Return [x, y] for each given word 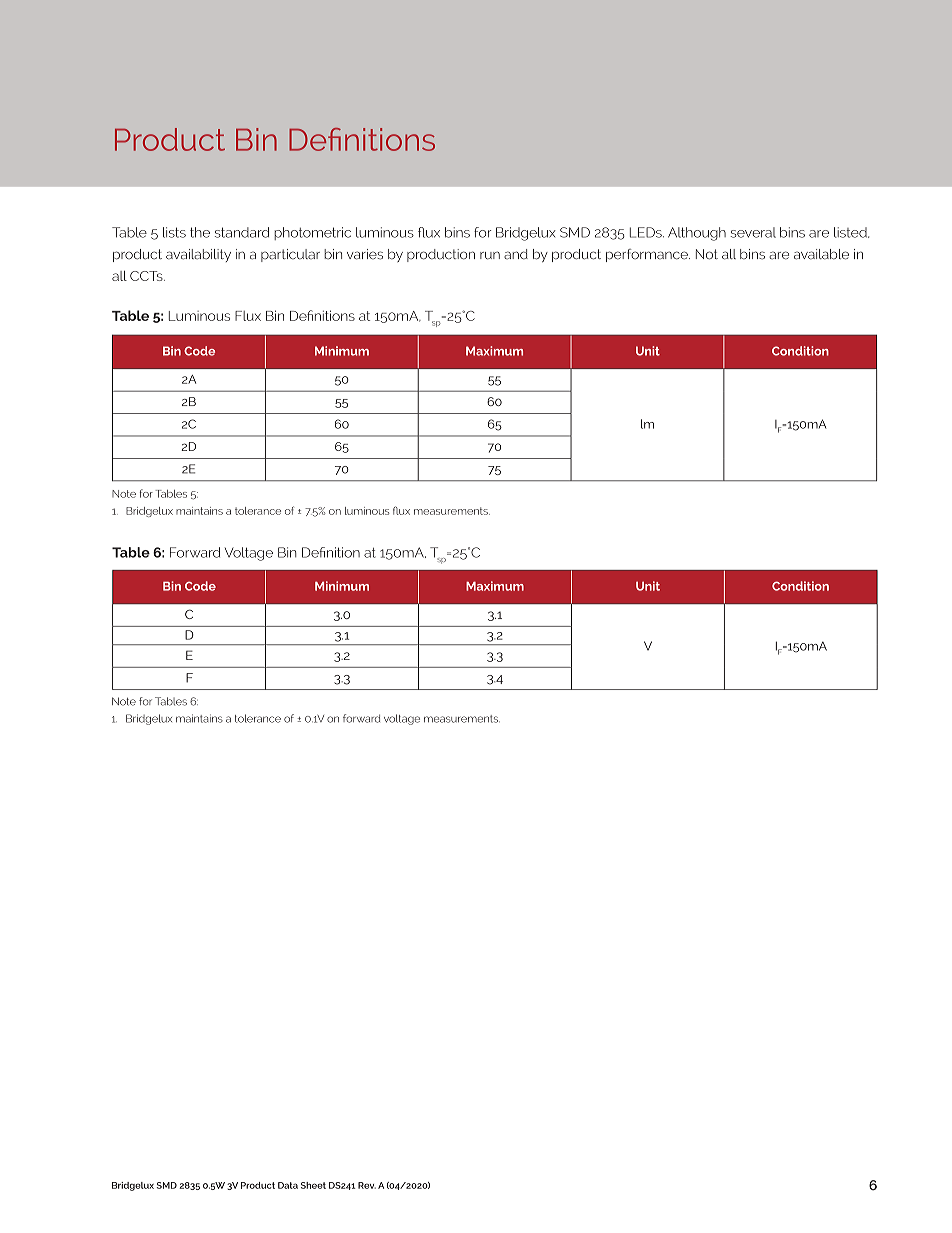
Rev [367, 1185]
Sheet [313, 1185]
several [753, 232]
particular [290, 255]
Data [288, 1185]
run [490, 255]
